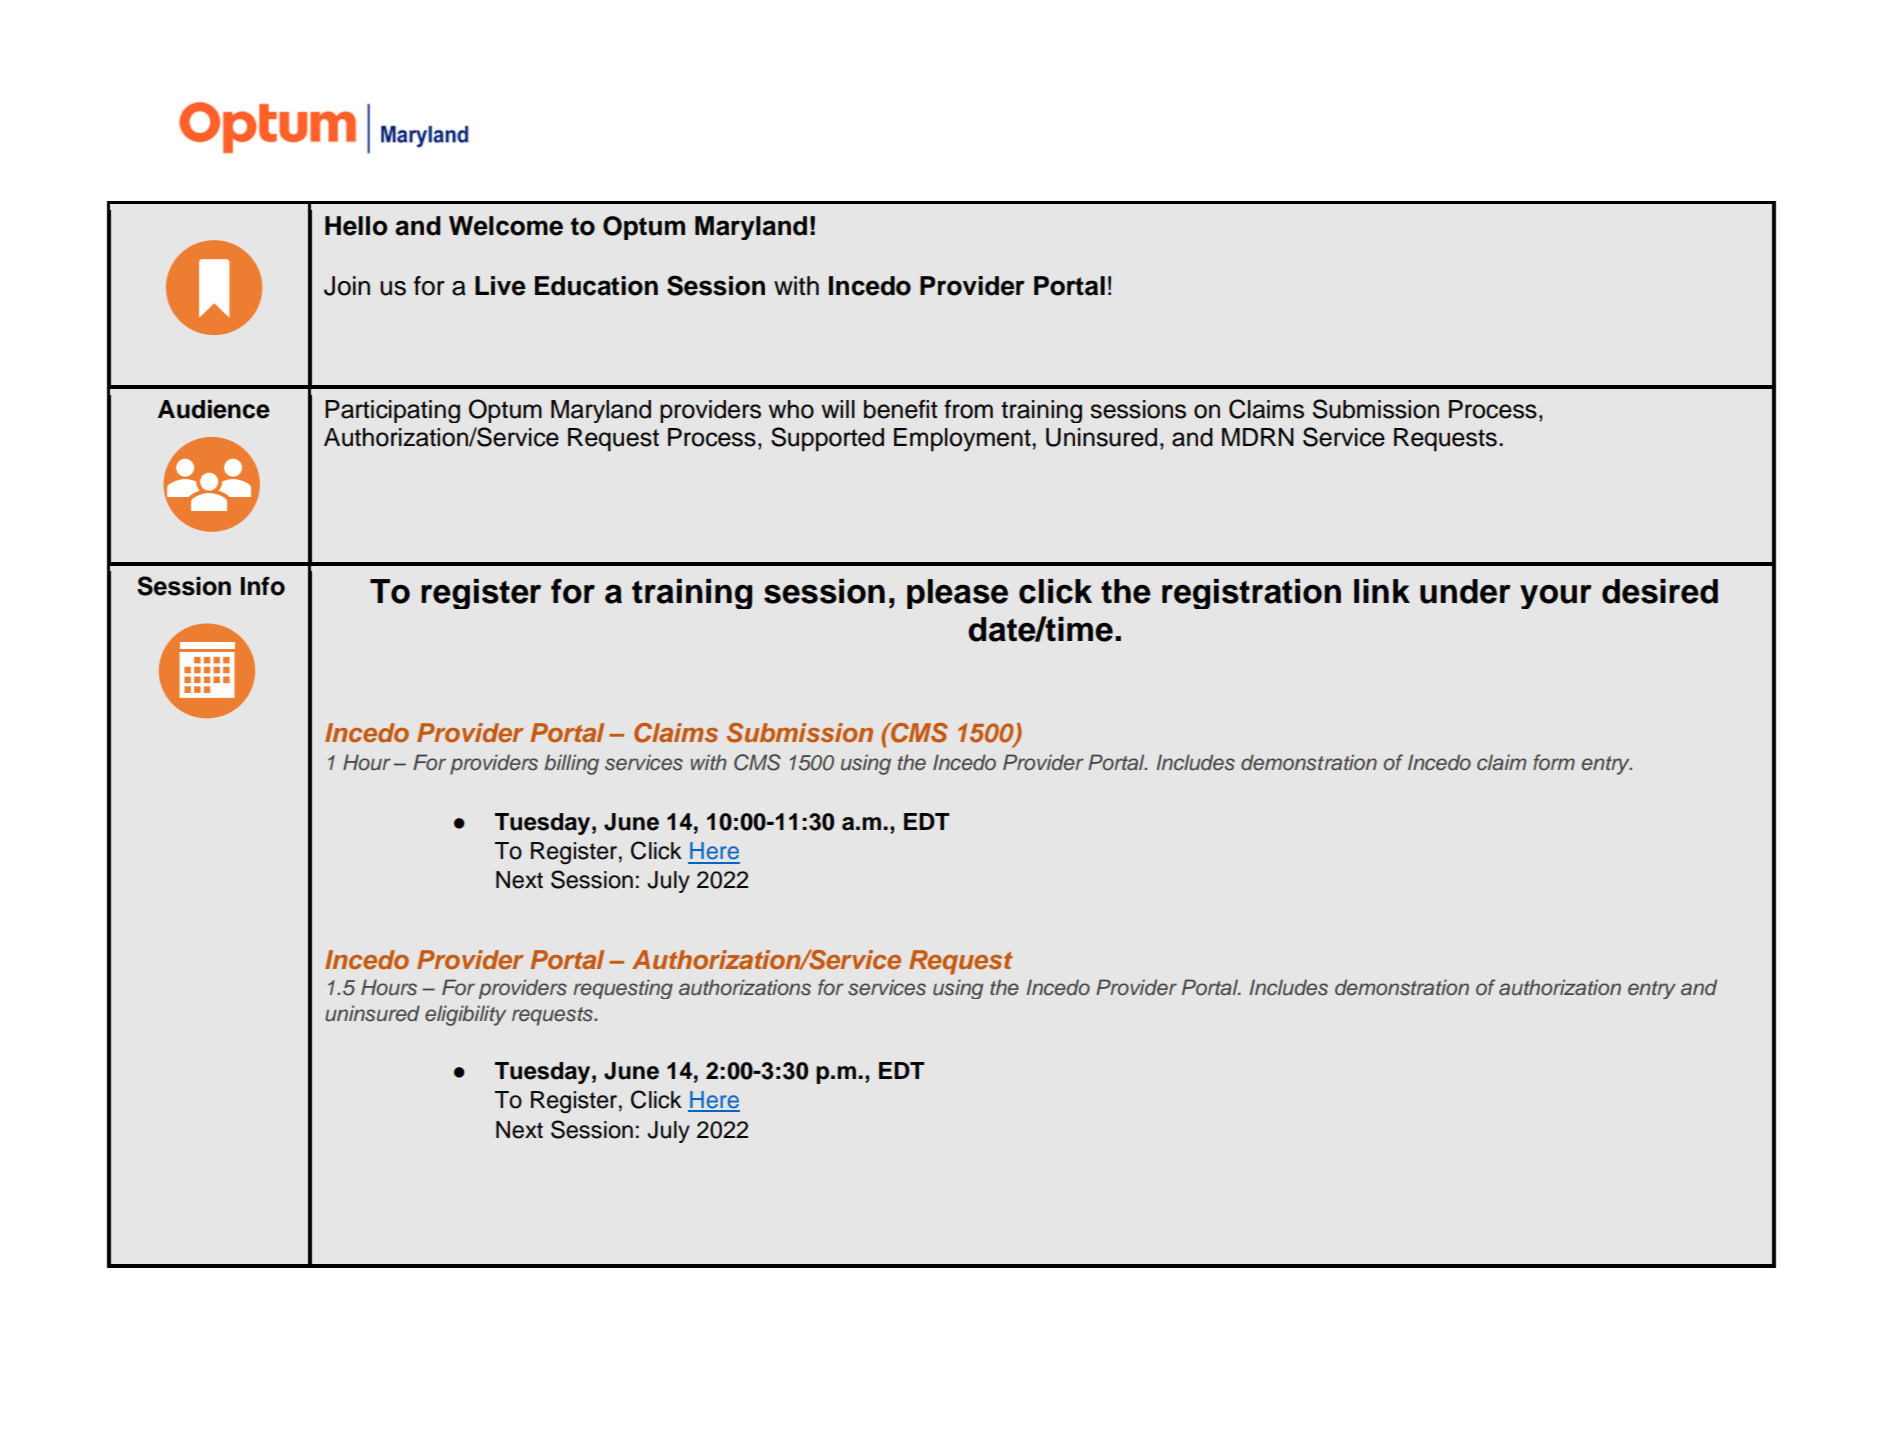 This document has width=1880, height=1452. I want to click on billing, so click(571, 764).
